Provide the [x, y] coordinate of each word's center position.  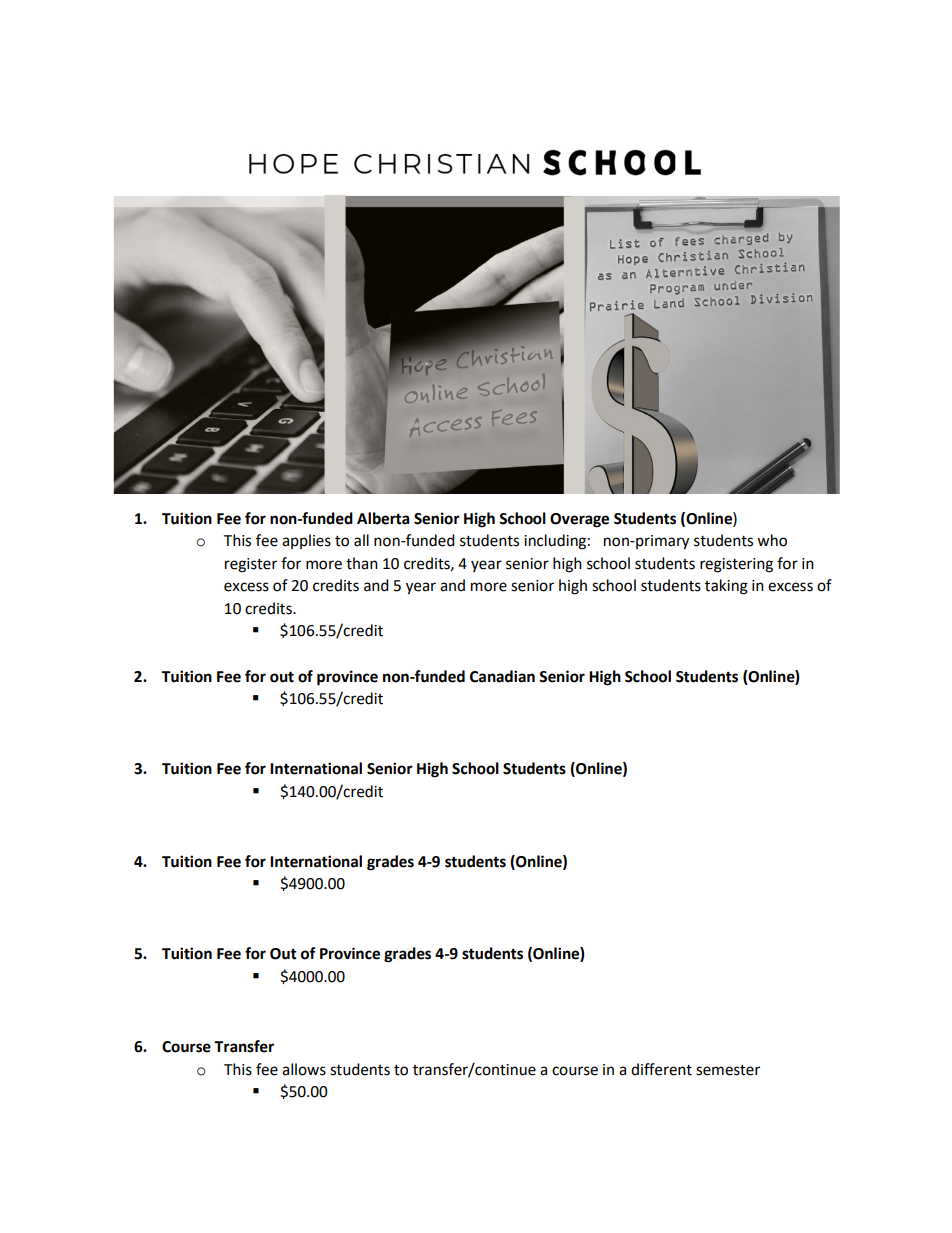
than [362, 563]
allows [304, 1069]
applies [306, 541]
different [661, 1069]
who [772, 540]
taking [726, 587]
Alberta [383, 518]
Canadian [502, 676]
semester [728, 1070]
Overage [579, 520]
